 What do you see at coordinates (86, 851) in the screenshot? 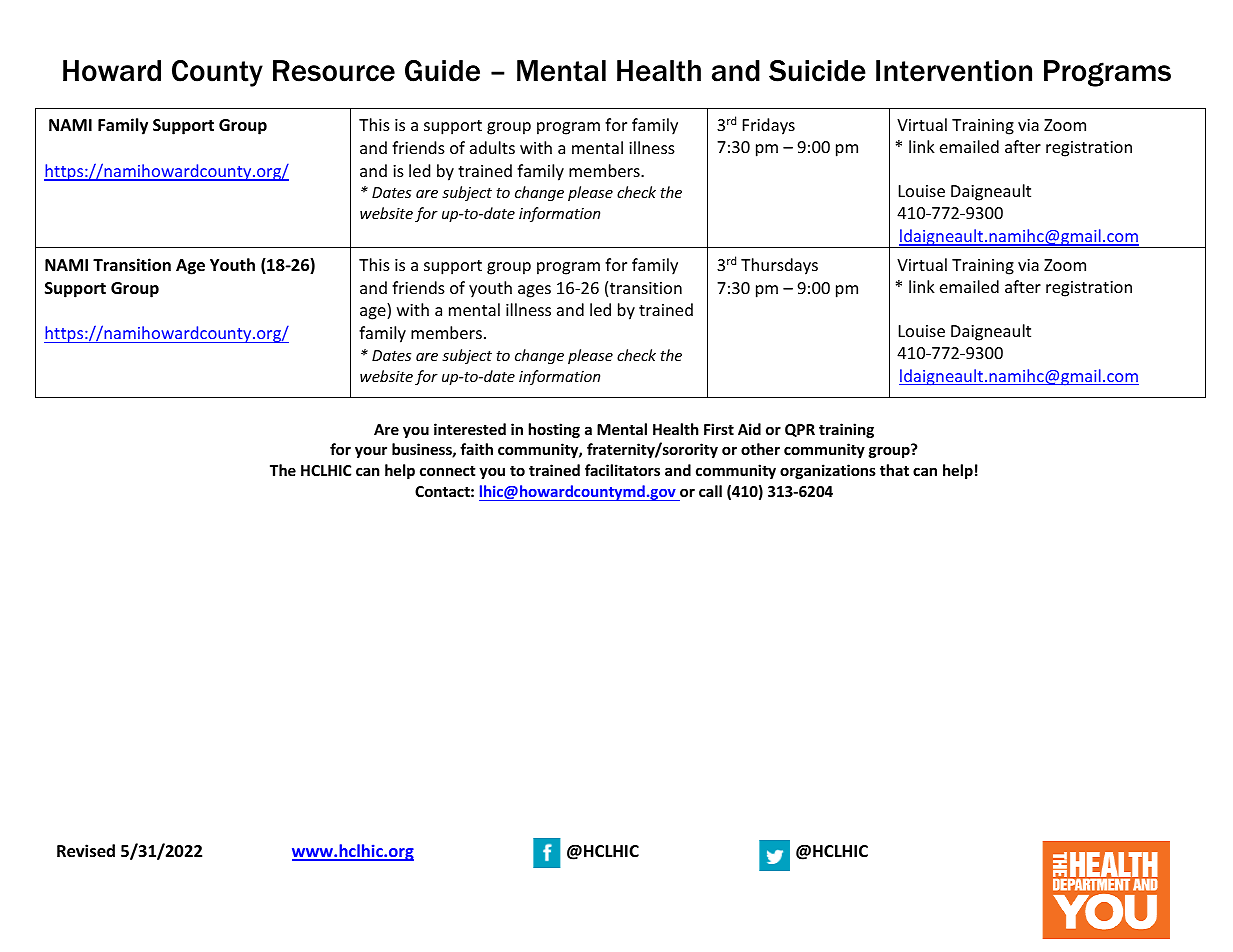
I see `Revised` at bounding box center [86, 851].
